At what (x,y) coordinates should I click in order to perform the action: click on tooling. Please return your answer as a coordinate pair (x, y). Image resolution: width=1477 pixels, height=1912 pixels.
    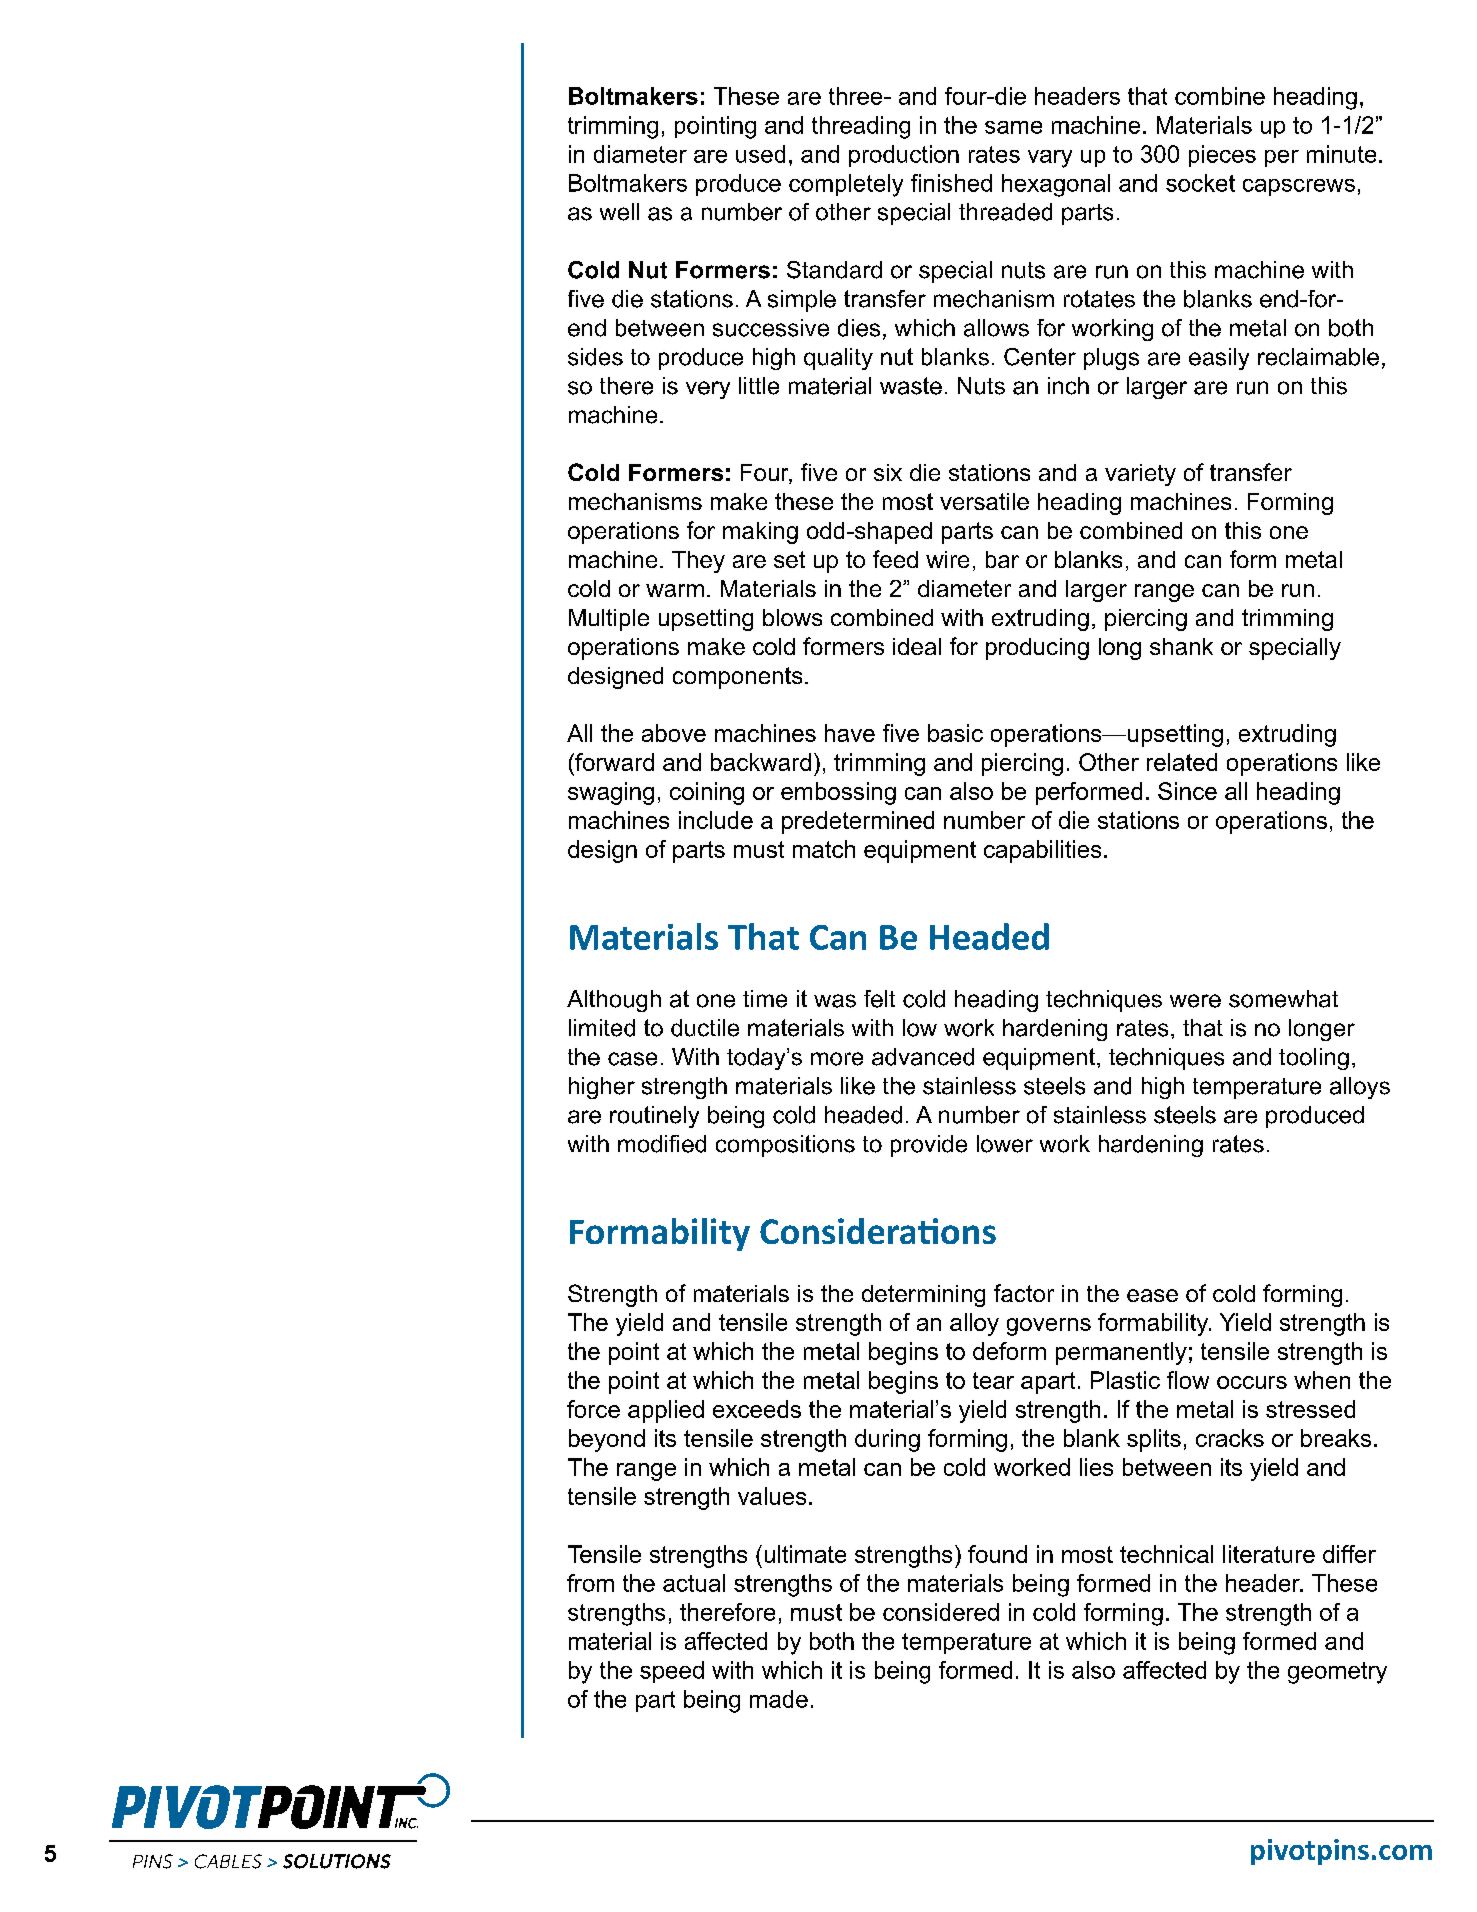
    Looking at the image, I should click on (1314, 1059).
